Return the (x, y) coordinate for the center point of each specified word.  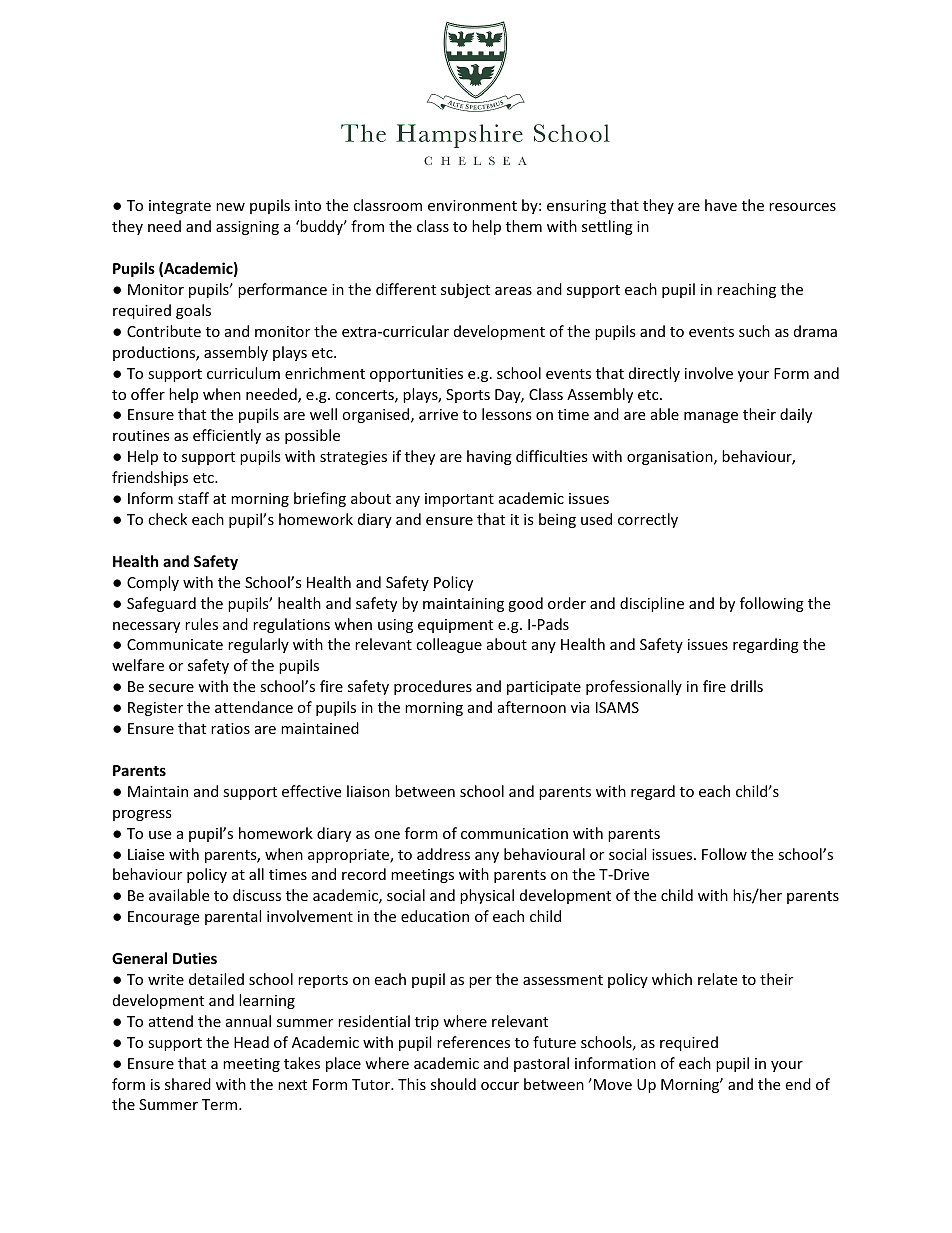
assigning (247, 228)
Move (613, 1084)
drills (747, 686)
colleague (449, 645)
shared (188, 1084)
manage (711, 417)
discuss (257, 895)
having (489, 457)
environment (472, 205)
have (721, 205)
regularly (258, 645)
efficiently (227, 436)
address (443, 854)
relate (717, 979)
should (453, 1084)
